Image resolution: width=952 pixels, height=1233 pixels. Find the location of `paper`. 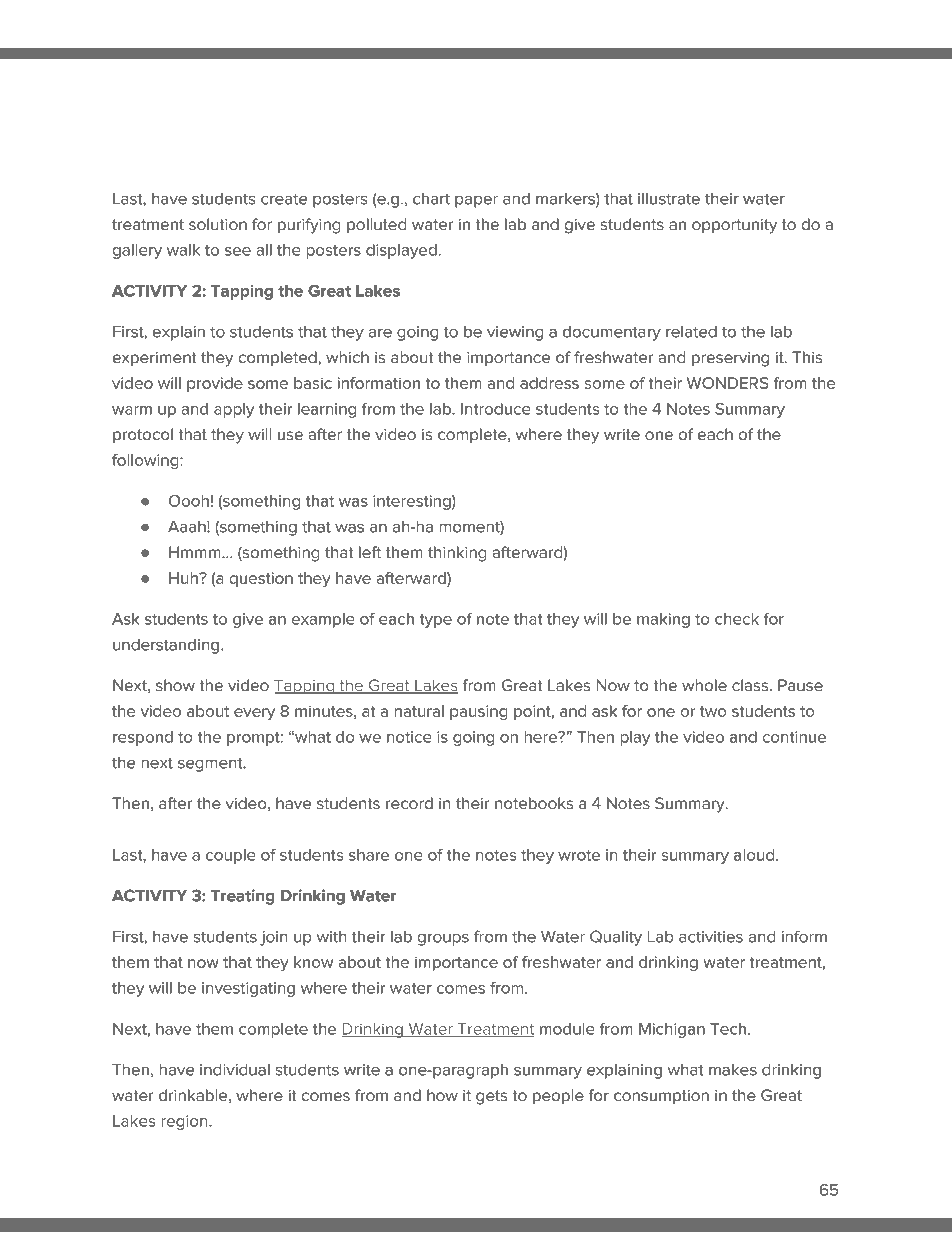

paper is located at coordinates (476, 201).
